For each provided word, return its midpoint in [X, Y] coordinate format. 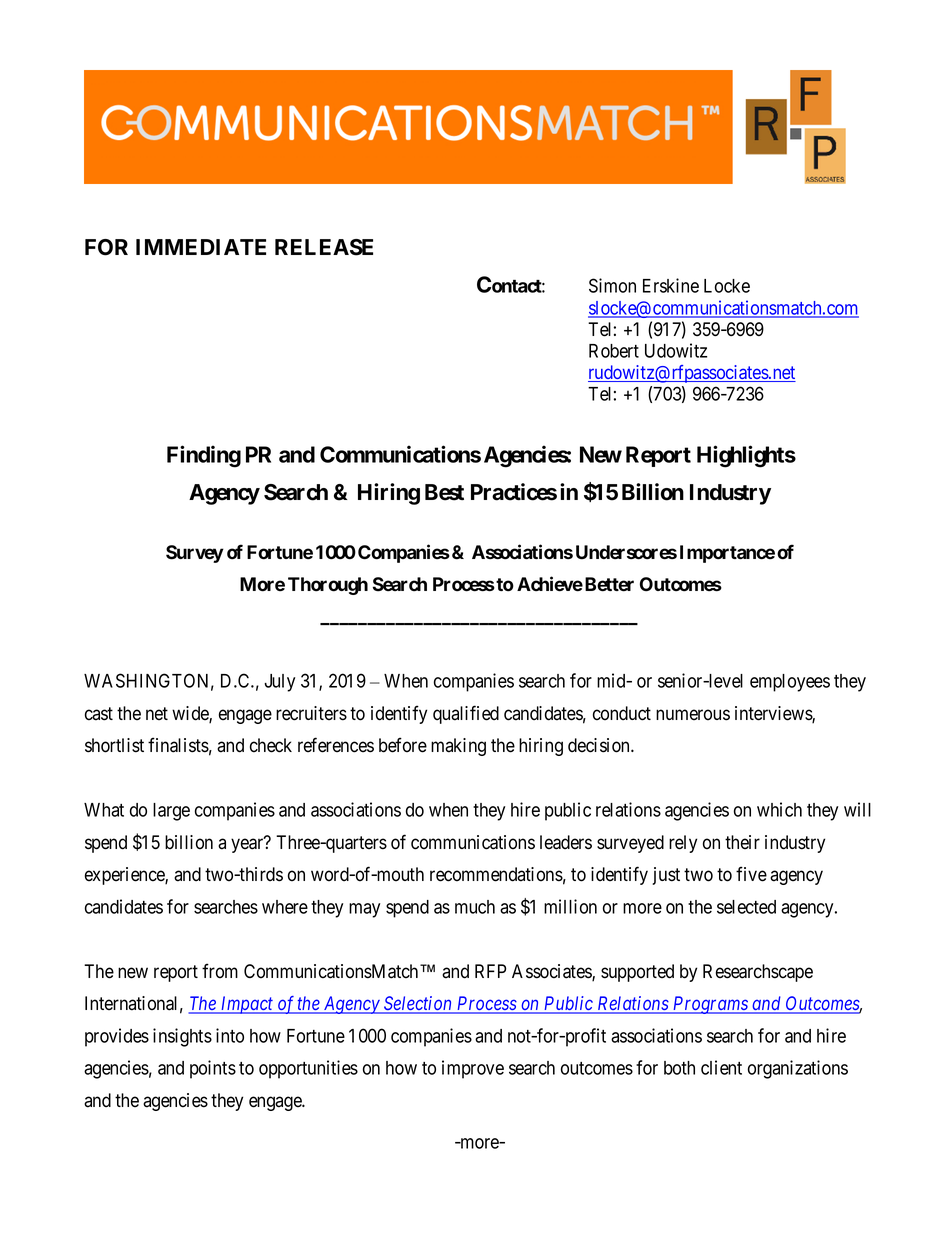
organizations [798, 1069]
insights [182, 1037]
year [248, 845]
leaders [566, 842]
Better [609, 584]
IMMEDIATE [201, 247]
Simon [612, 285]
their [742, 842]
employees [790, 683]
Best [444, 492]
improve [473, 1069]
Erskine [671, 285]
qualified [466, 714]
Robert [614, 351]
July [279, 683]
